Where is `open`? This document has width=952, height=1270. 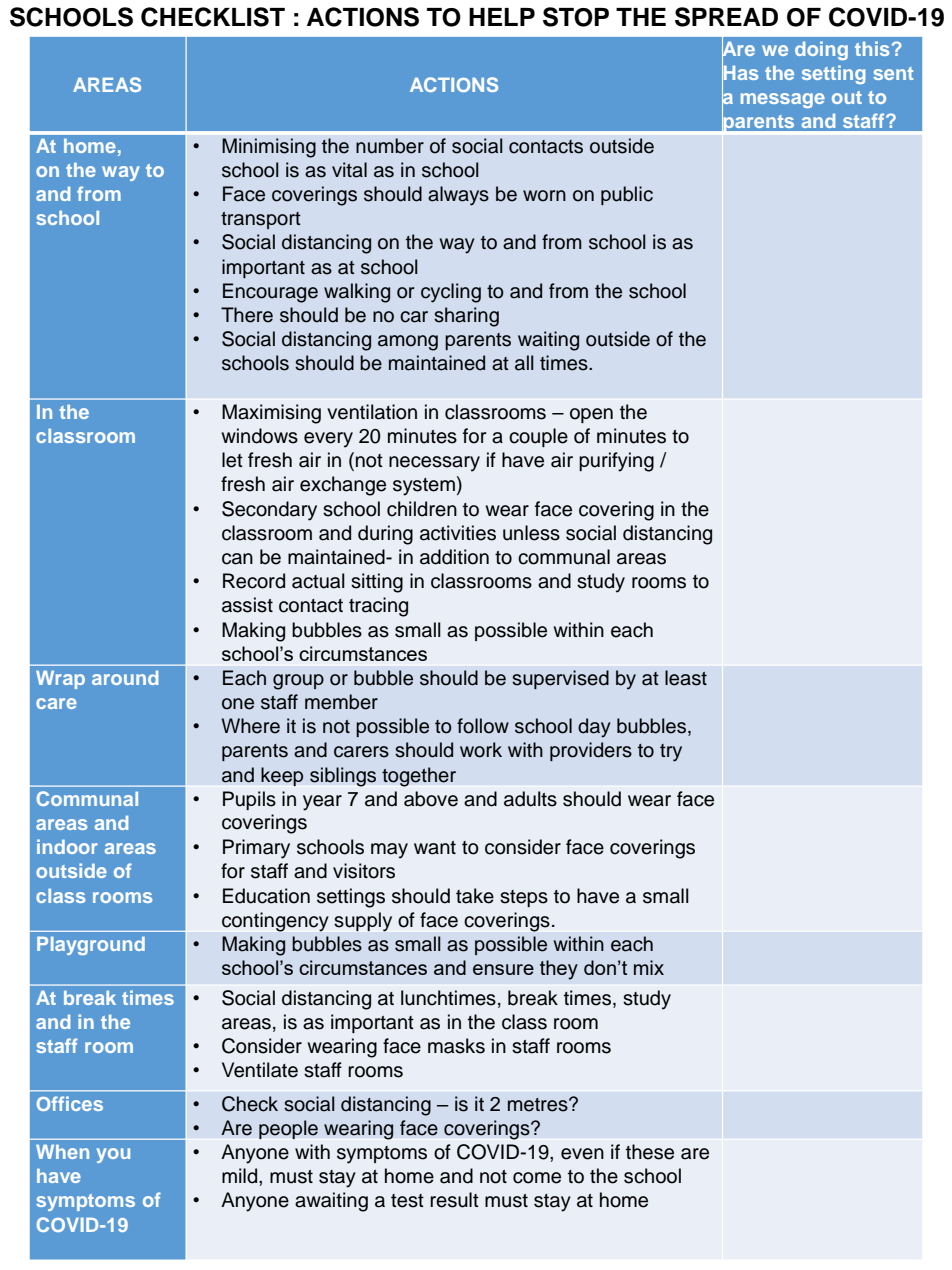 open is located at coordinates (591, 415).
